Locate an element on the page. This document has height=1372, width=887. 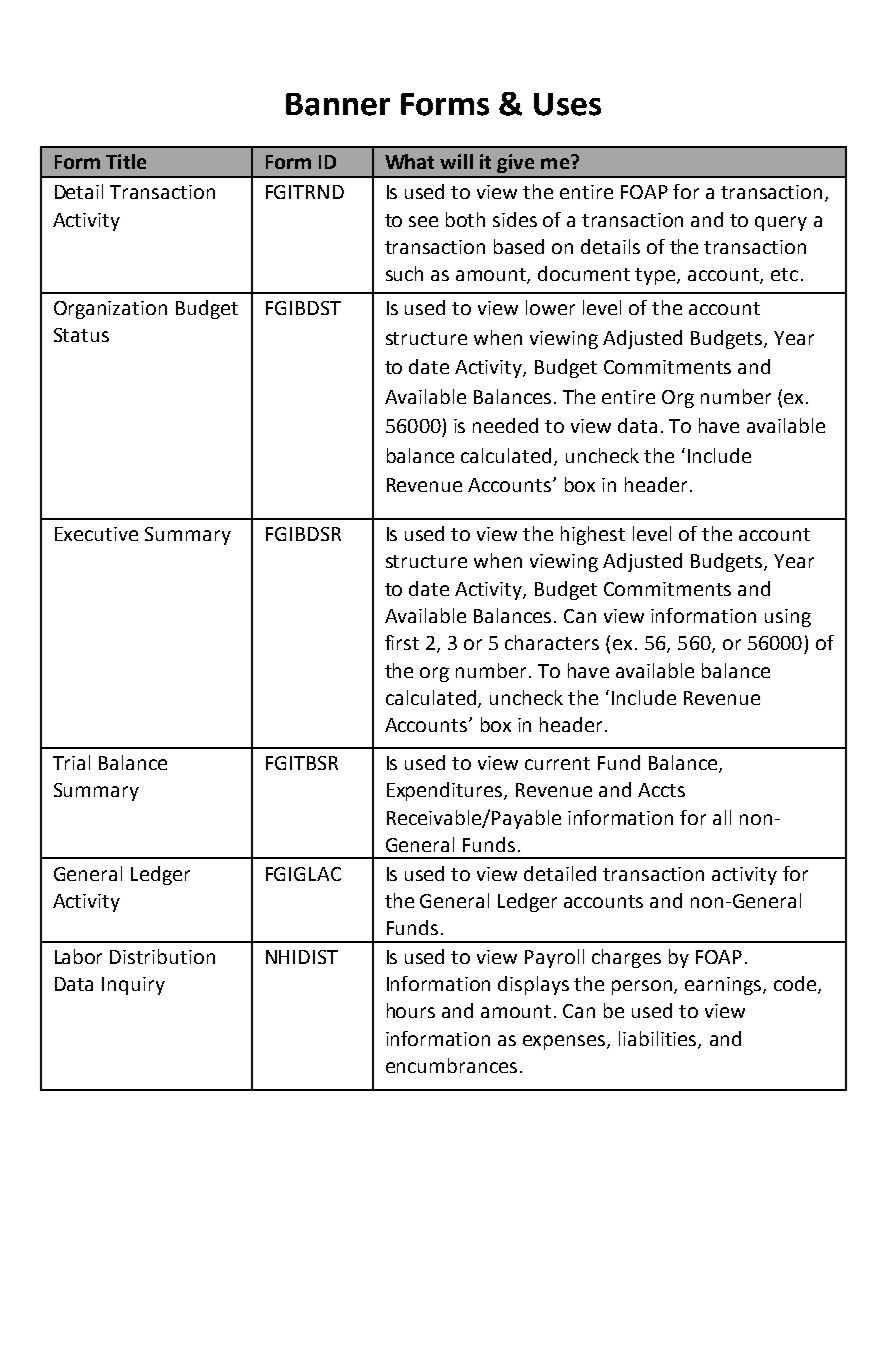
will is located at coordinates (456, 161).
